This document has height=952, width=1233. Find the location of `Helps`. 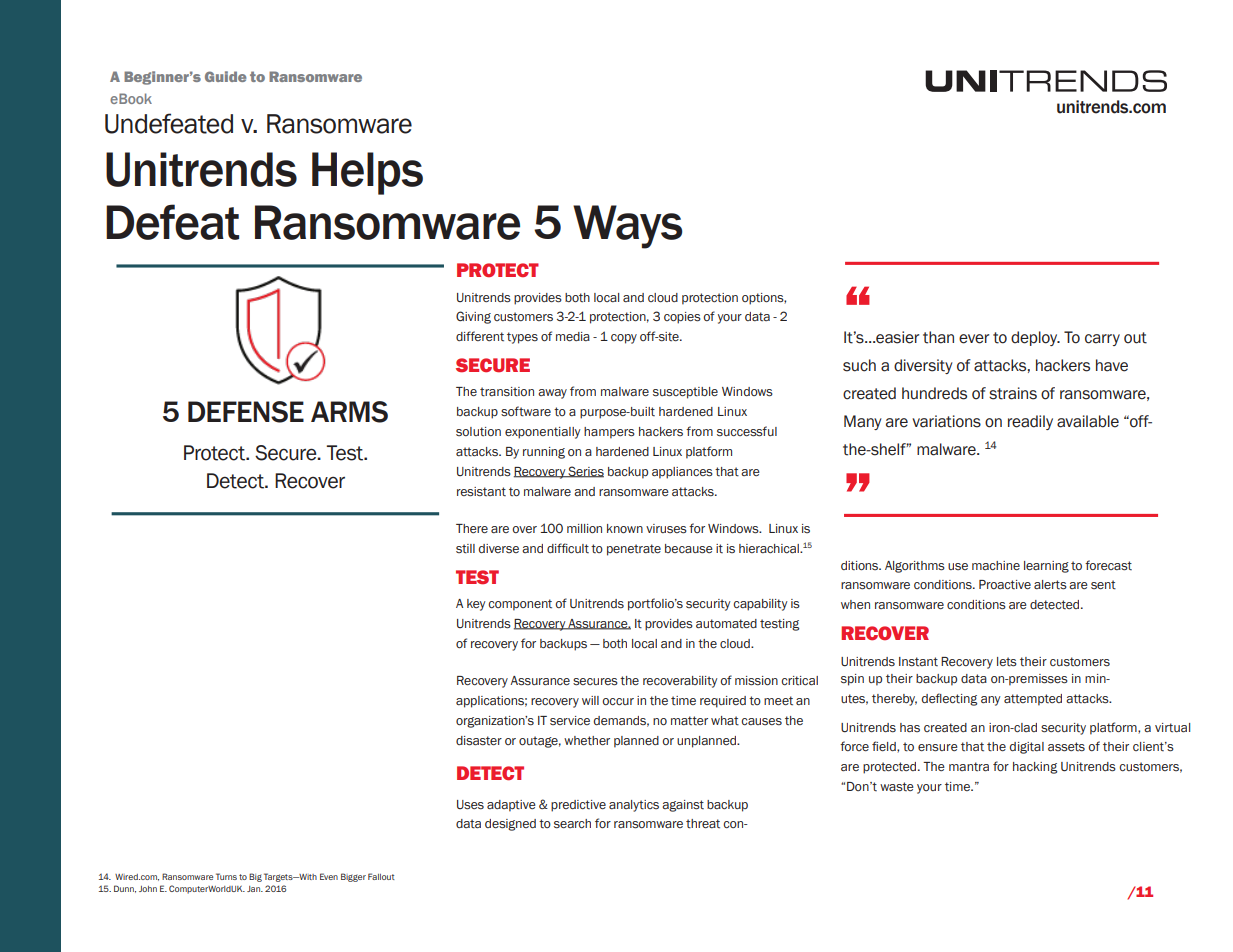

Helps is located at coordinates (367, 173).
